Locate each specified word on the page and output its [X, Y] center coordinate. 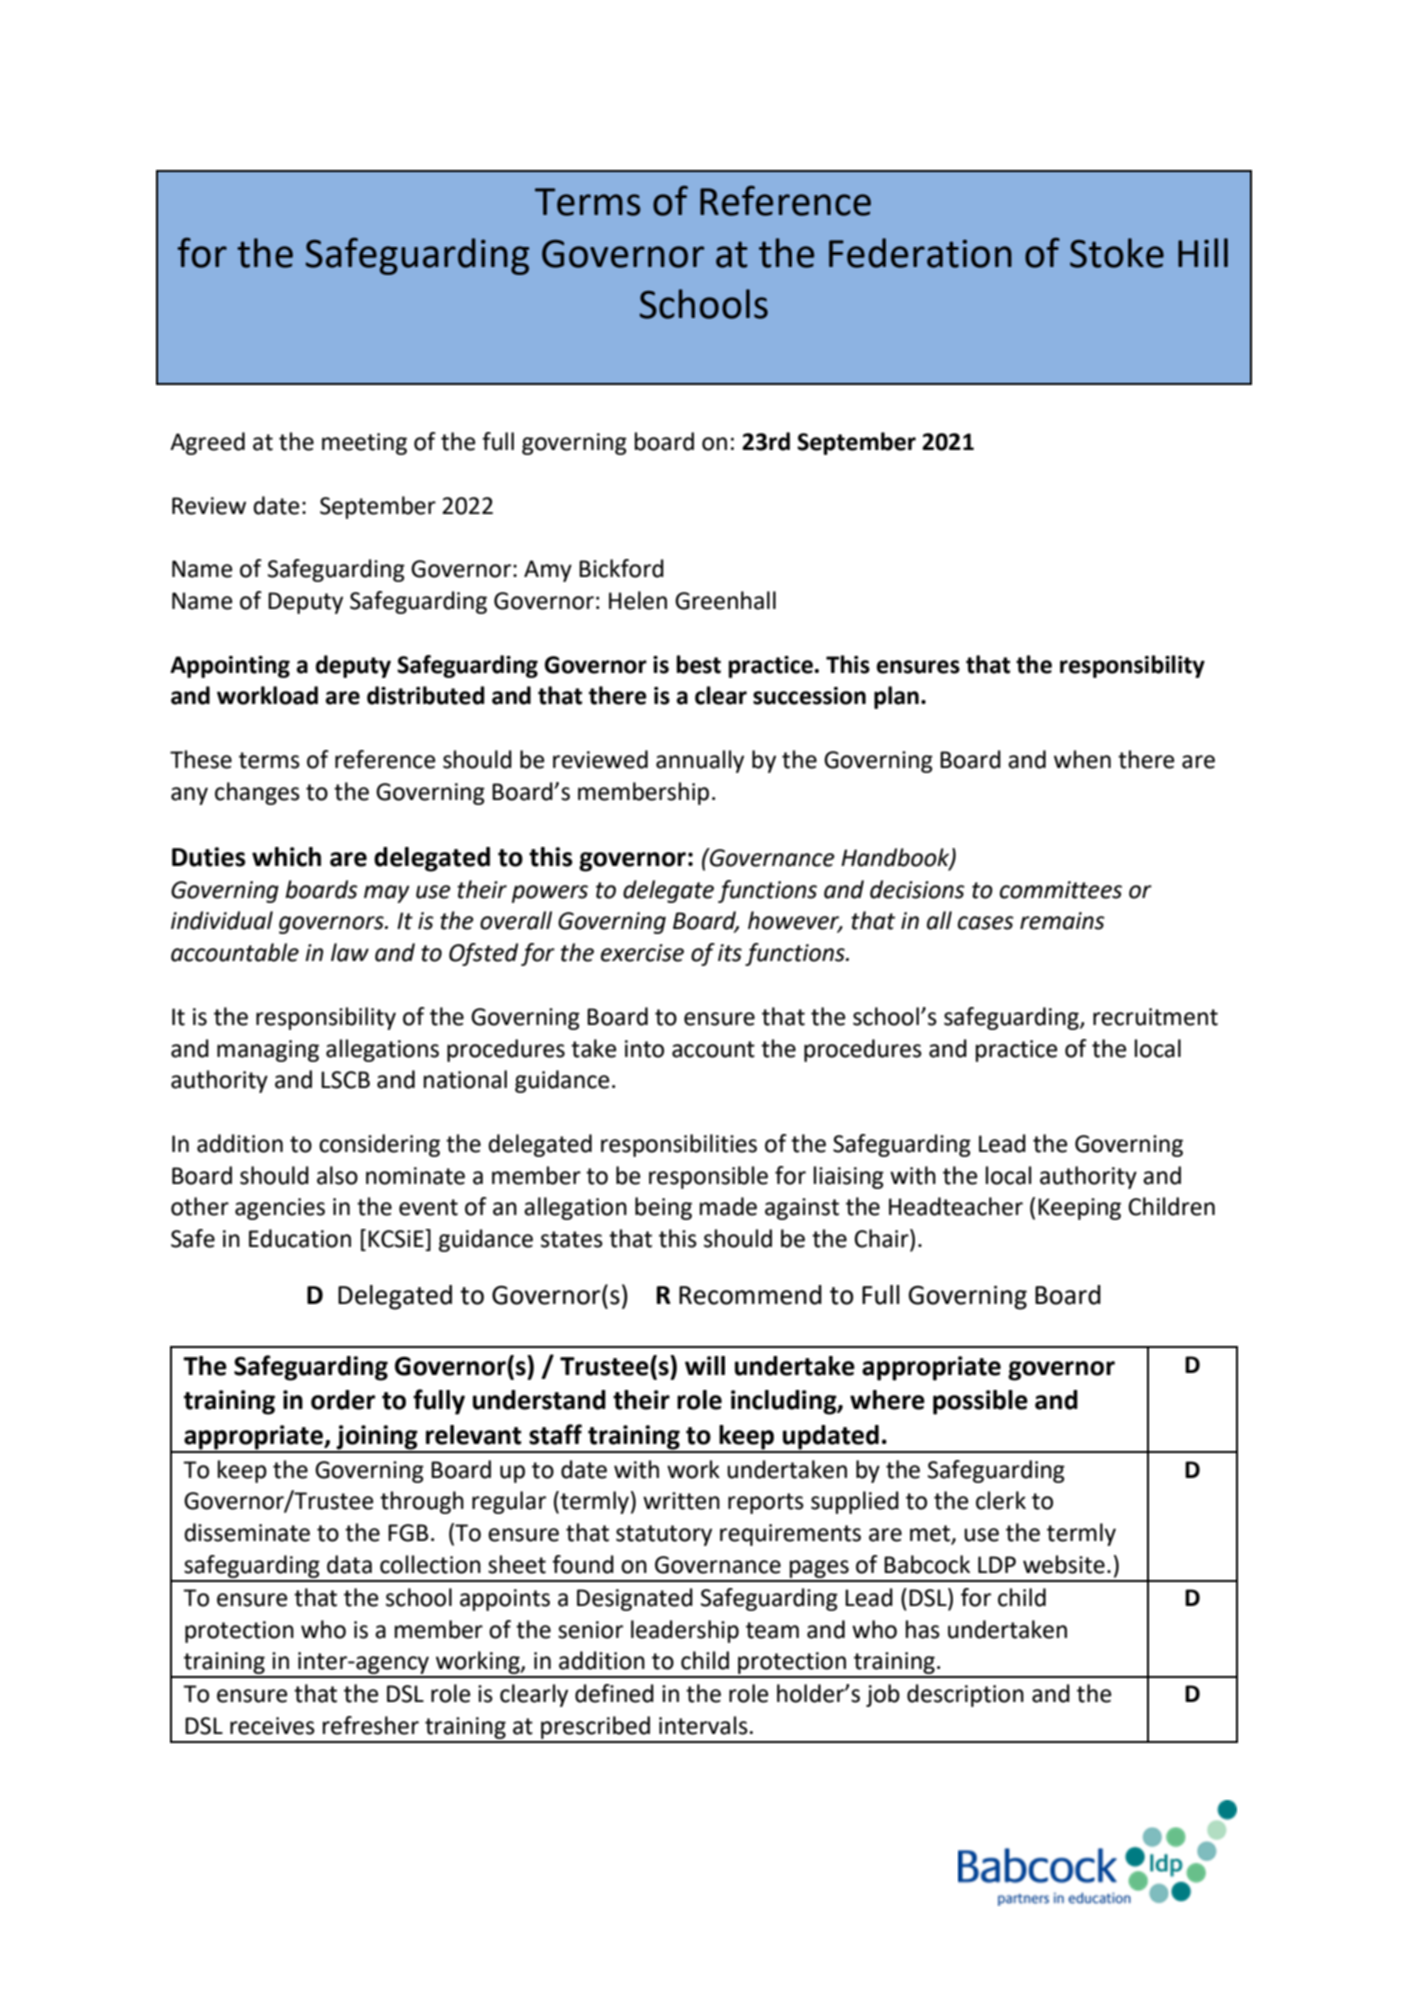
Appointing [230, 667]
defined [614, 1693]
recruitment [1155, 1017]
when [1082, 759]
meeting [364, 444]
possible [980, 1402]
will [705, 1365]
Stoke [1117, 253]
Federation [920, 253]
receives [272, 1726]
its [730, 953]
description [965, 1695]
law [350, 952]
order [343, 1400]
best [699, 664]
